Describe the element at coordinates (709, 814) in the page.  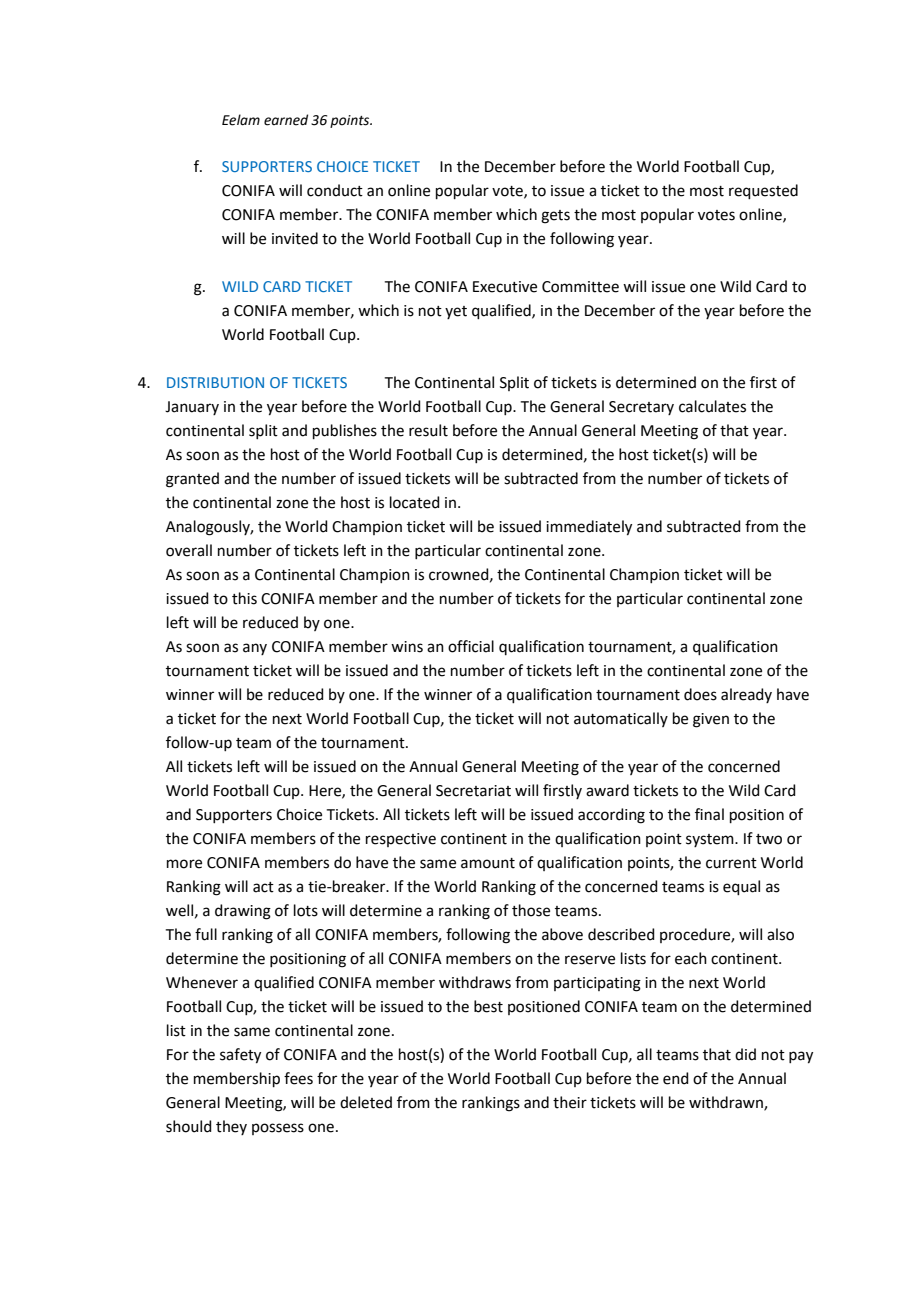
I see `final` at that location.
